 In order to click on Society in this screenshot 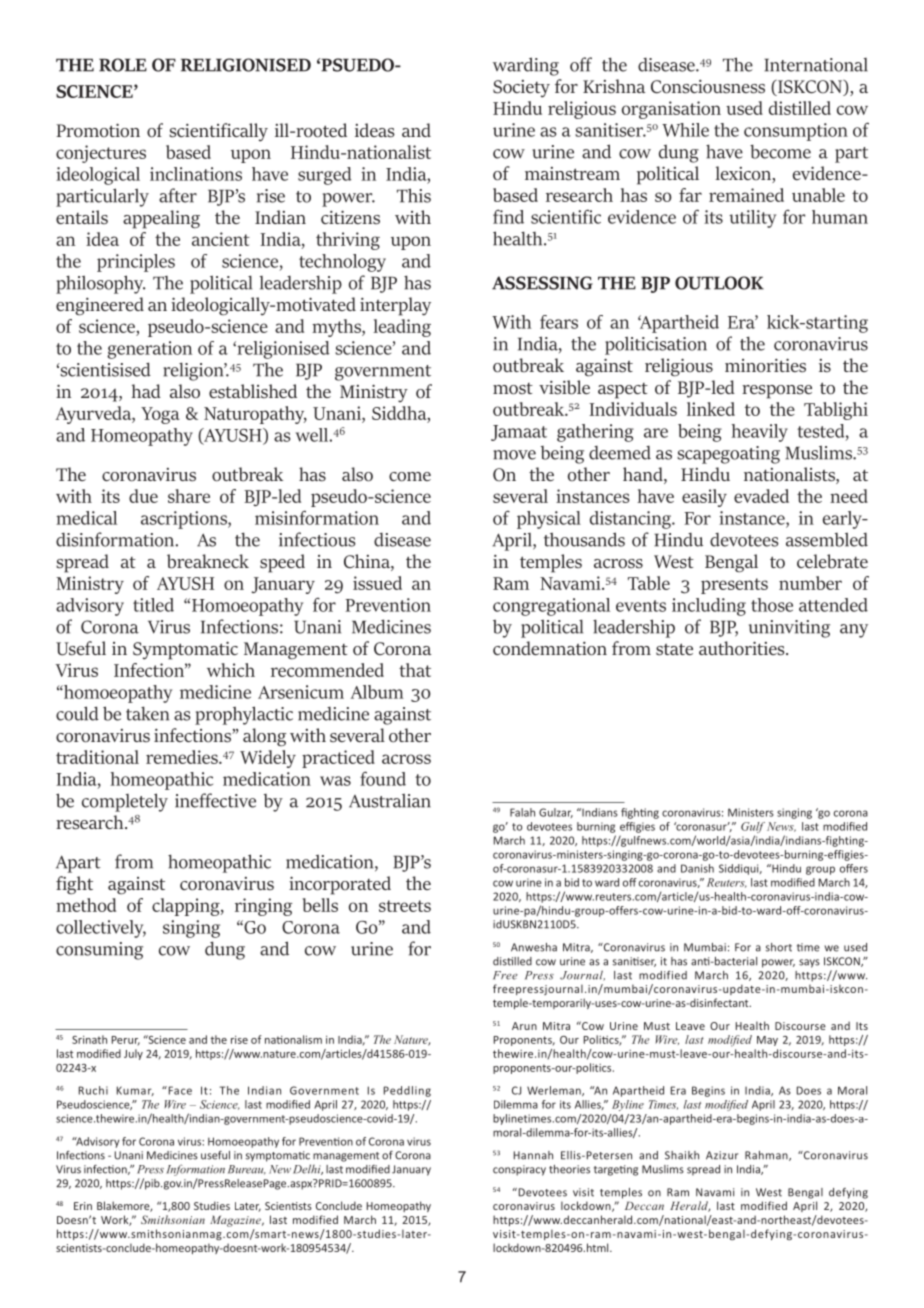, I will do `click(521, 89)`.
